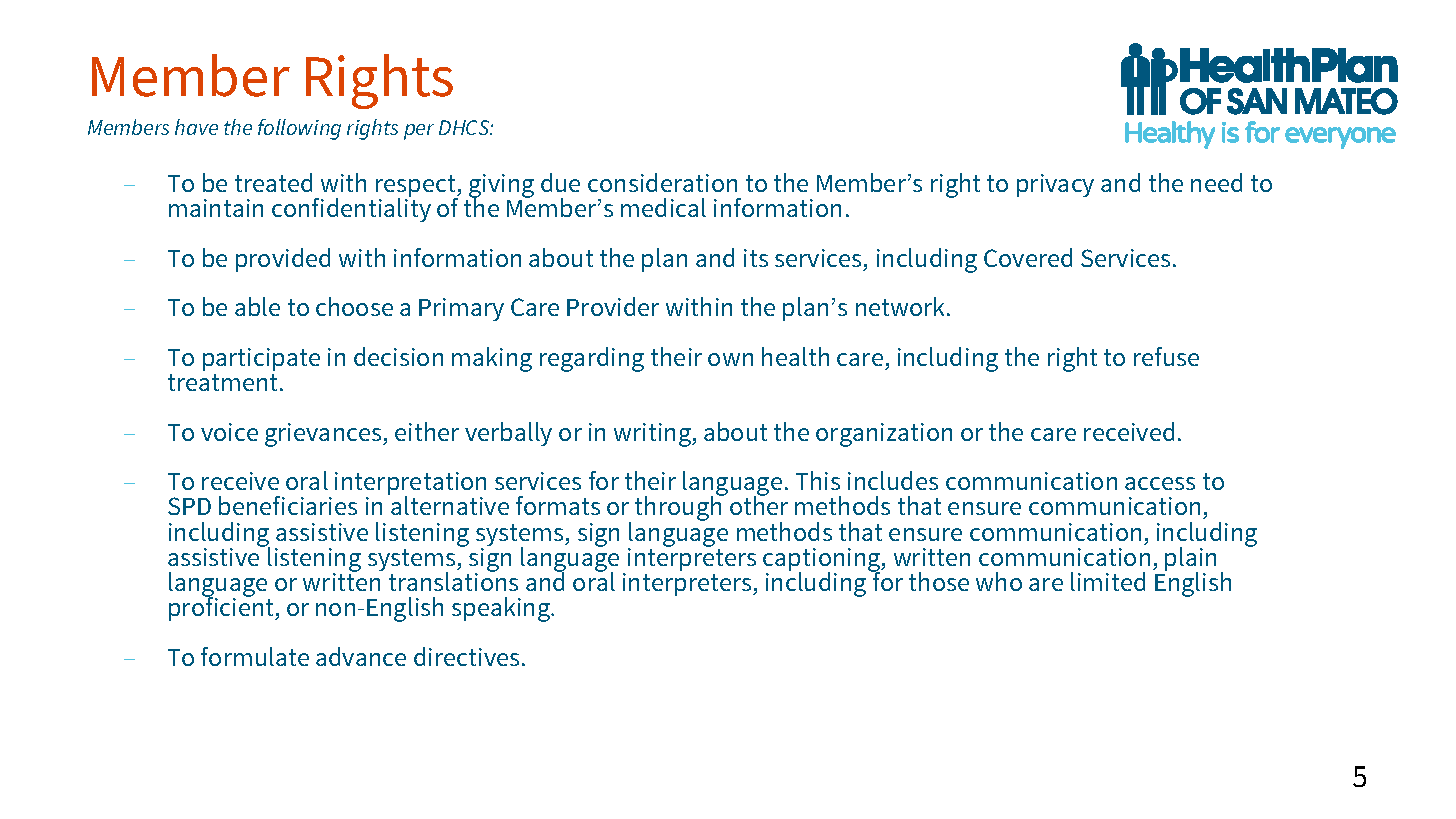 This page has width=1456, height=819. I want to click on network, so click(902, 306).
